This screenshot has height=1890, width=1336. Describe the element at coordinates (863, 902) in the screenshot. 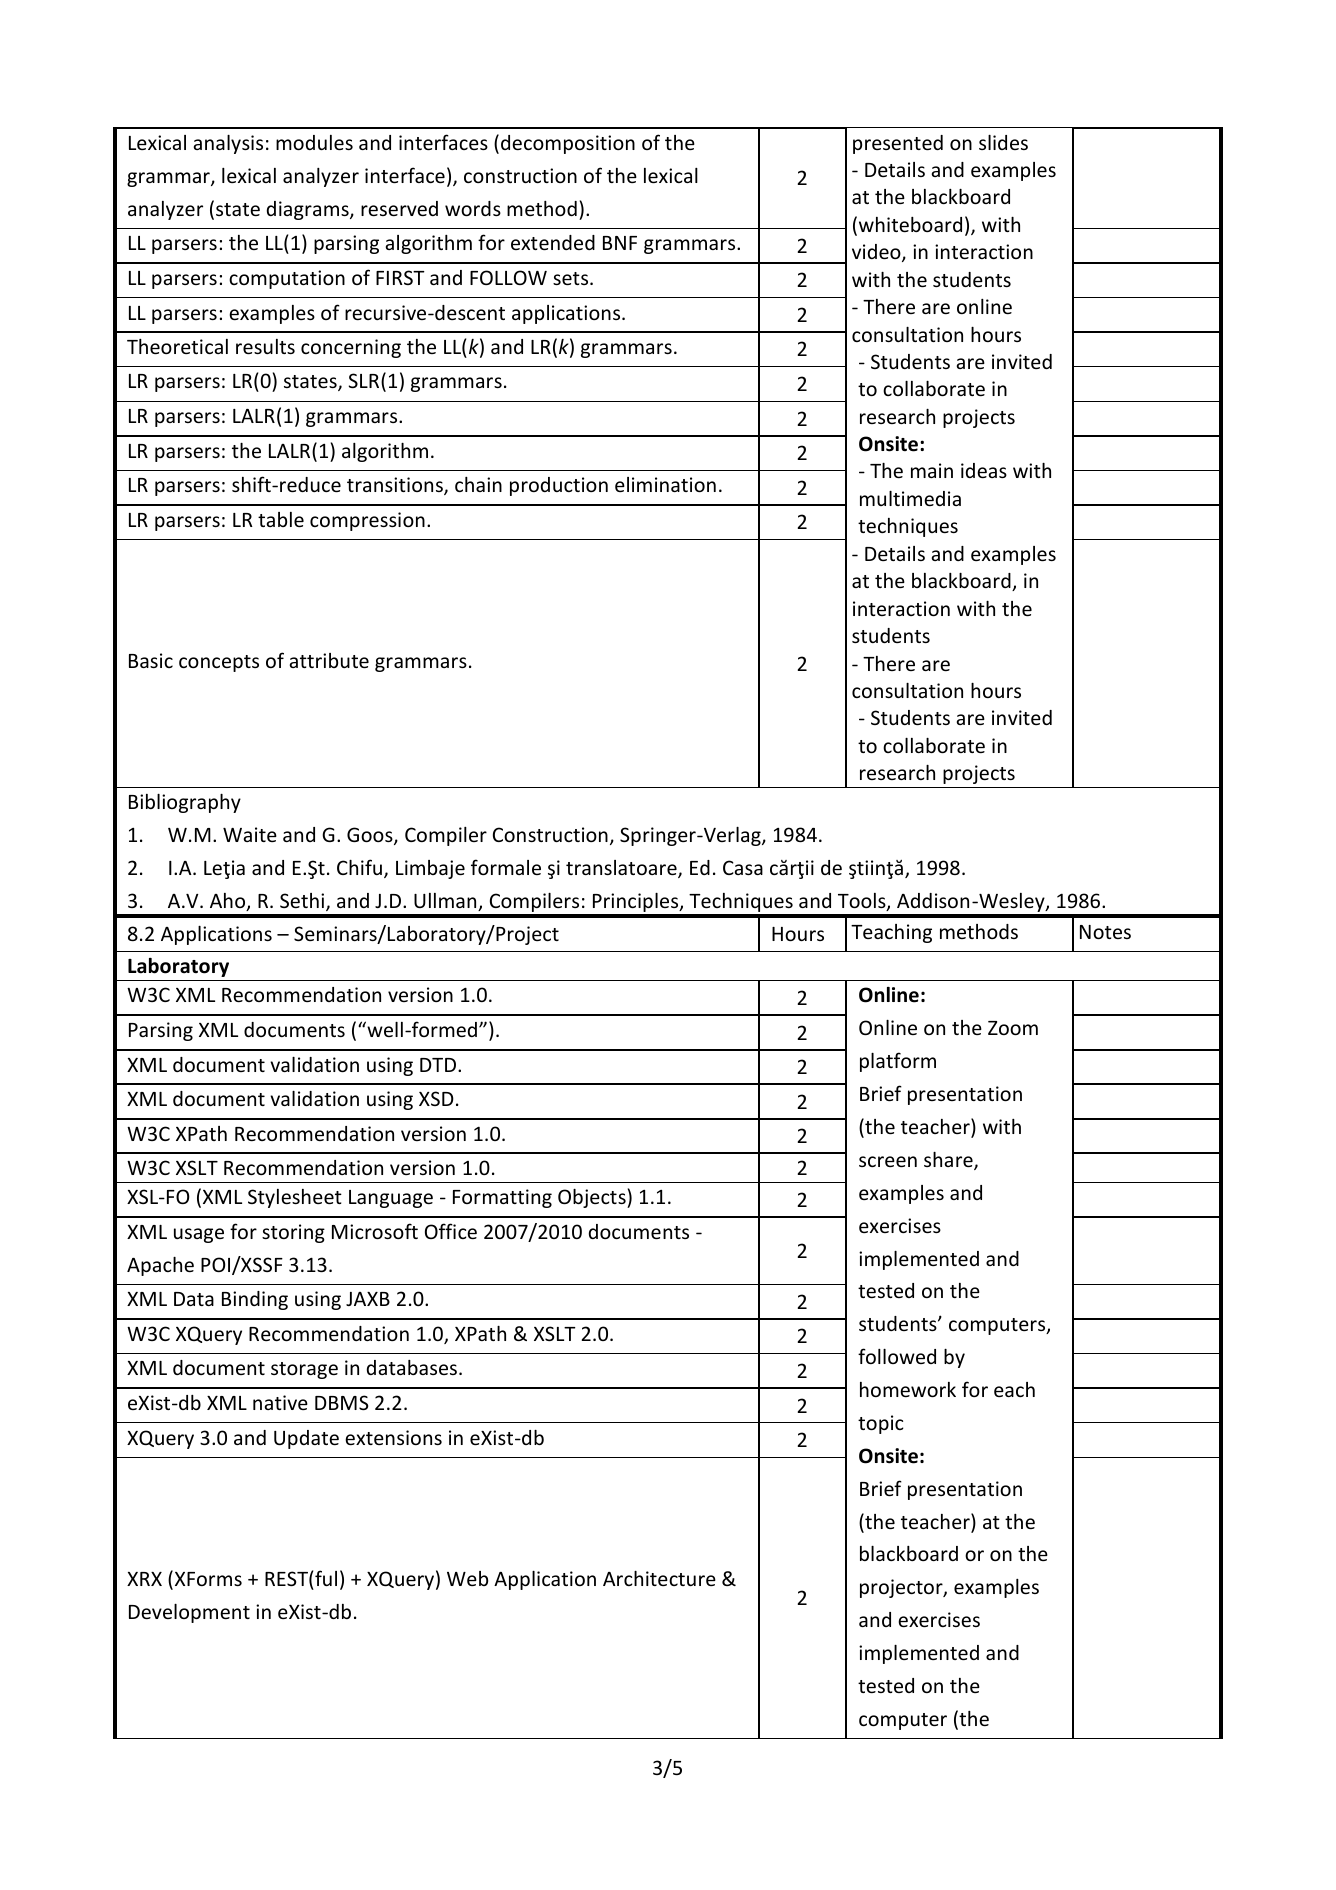

I see `Tools` at that location.
